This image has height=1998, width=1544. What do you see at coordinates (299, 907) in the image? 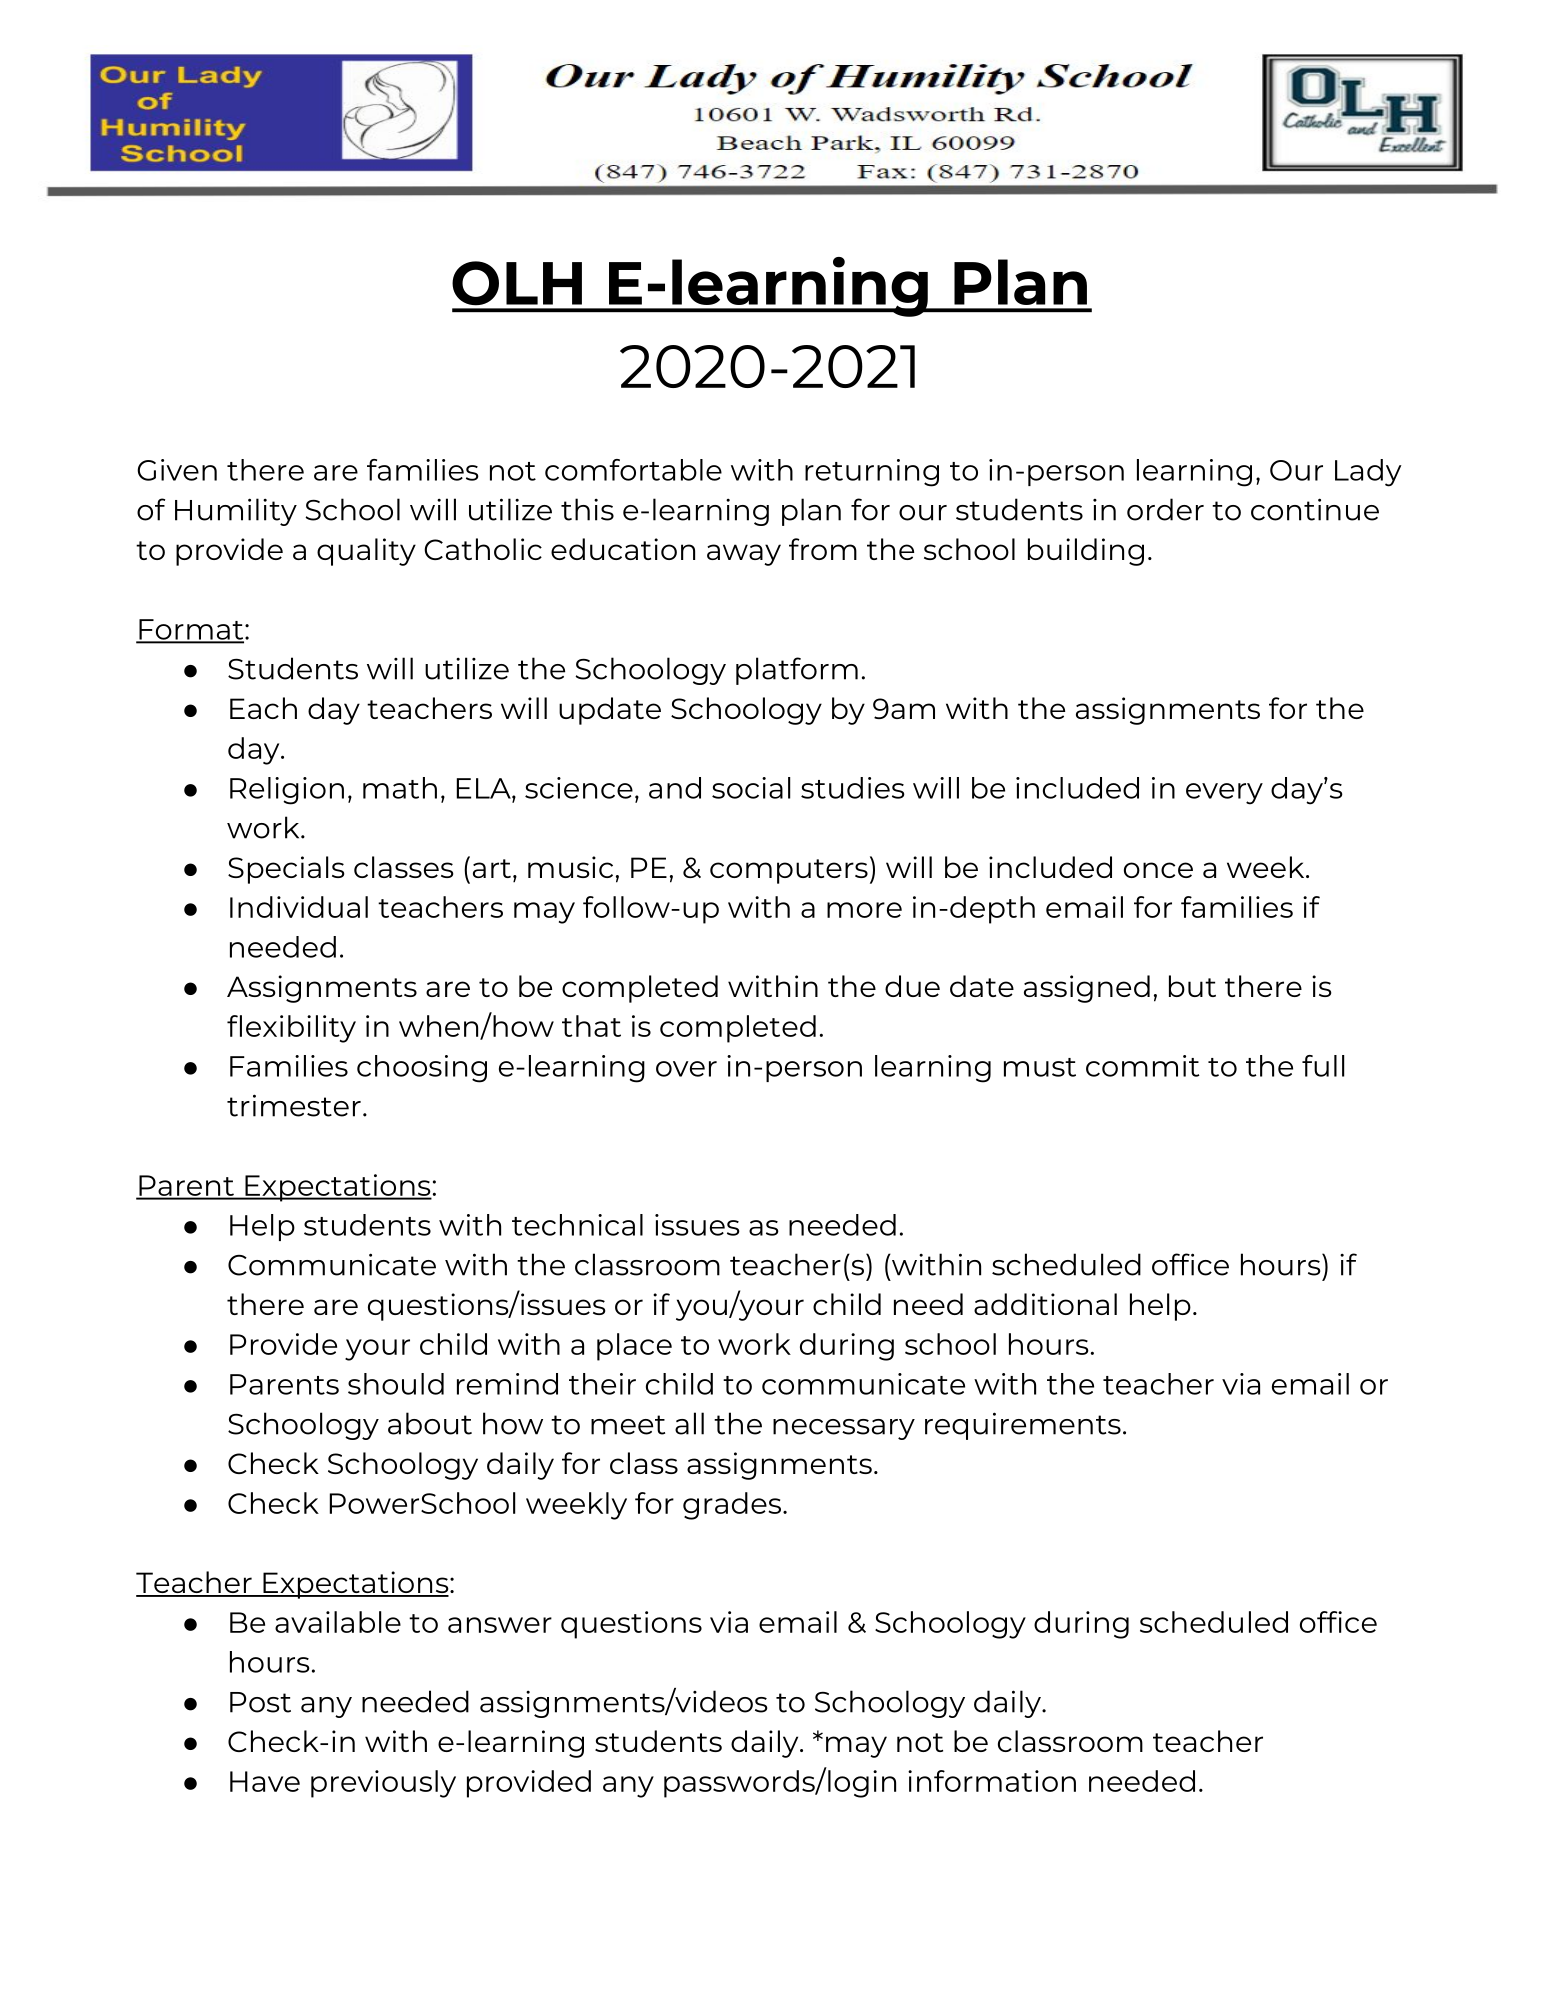
I see `Individual` at bounding box center [299, 907].
